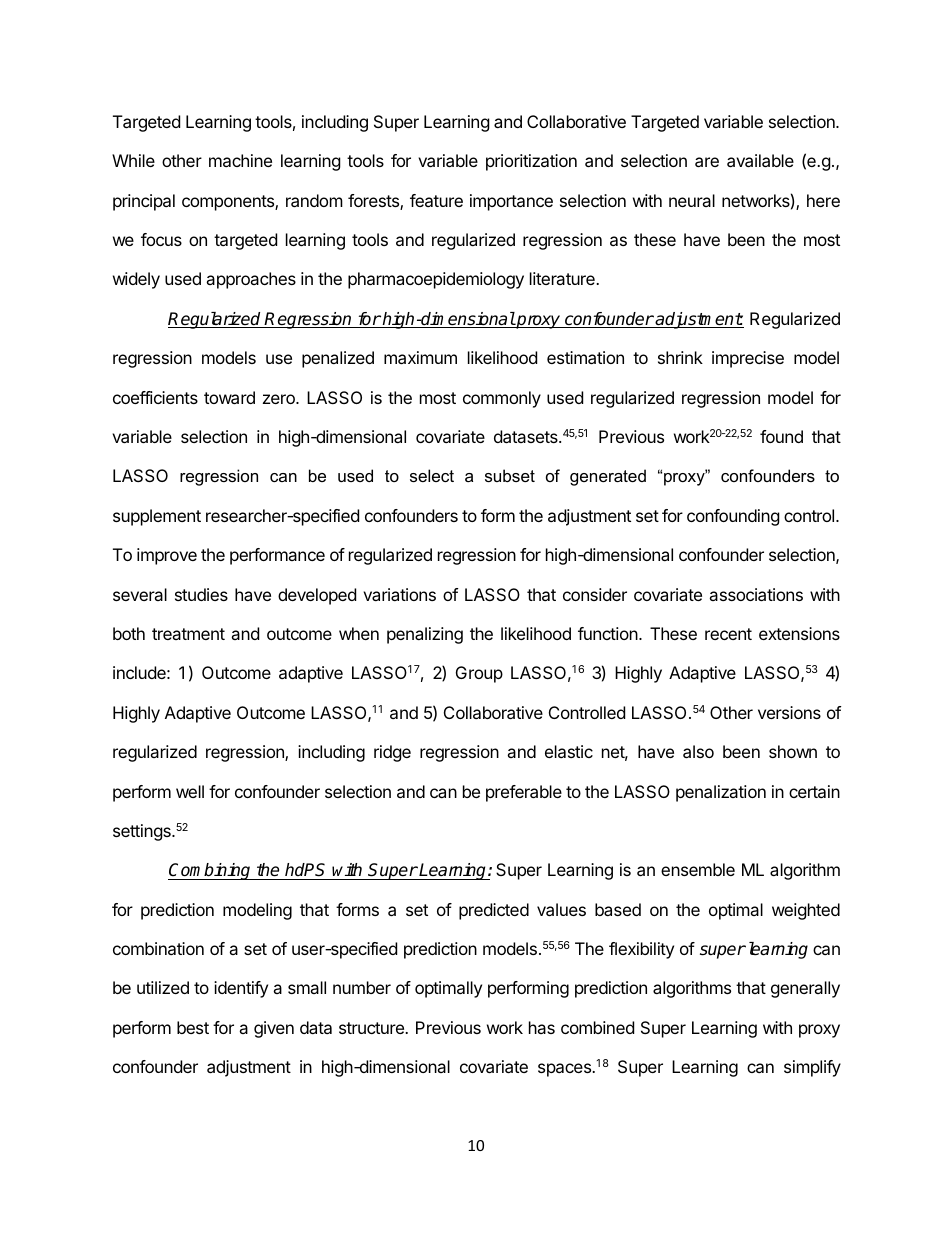 The height and width of the image is (1233, 952). What do you see at coordinates (190, 791) in the image?
I see `well` at bounding box center [190, 791].
